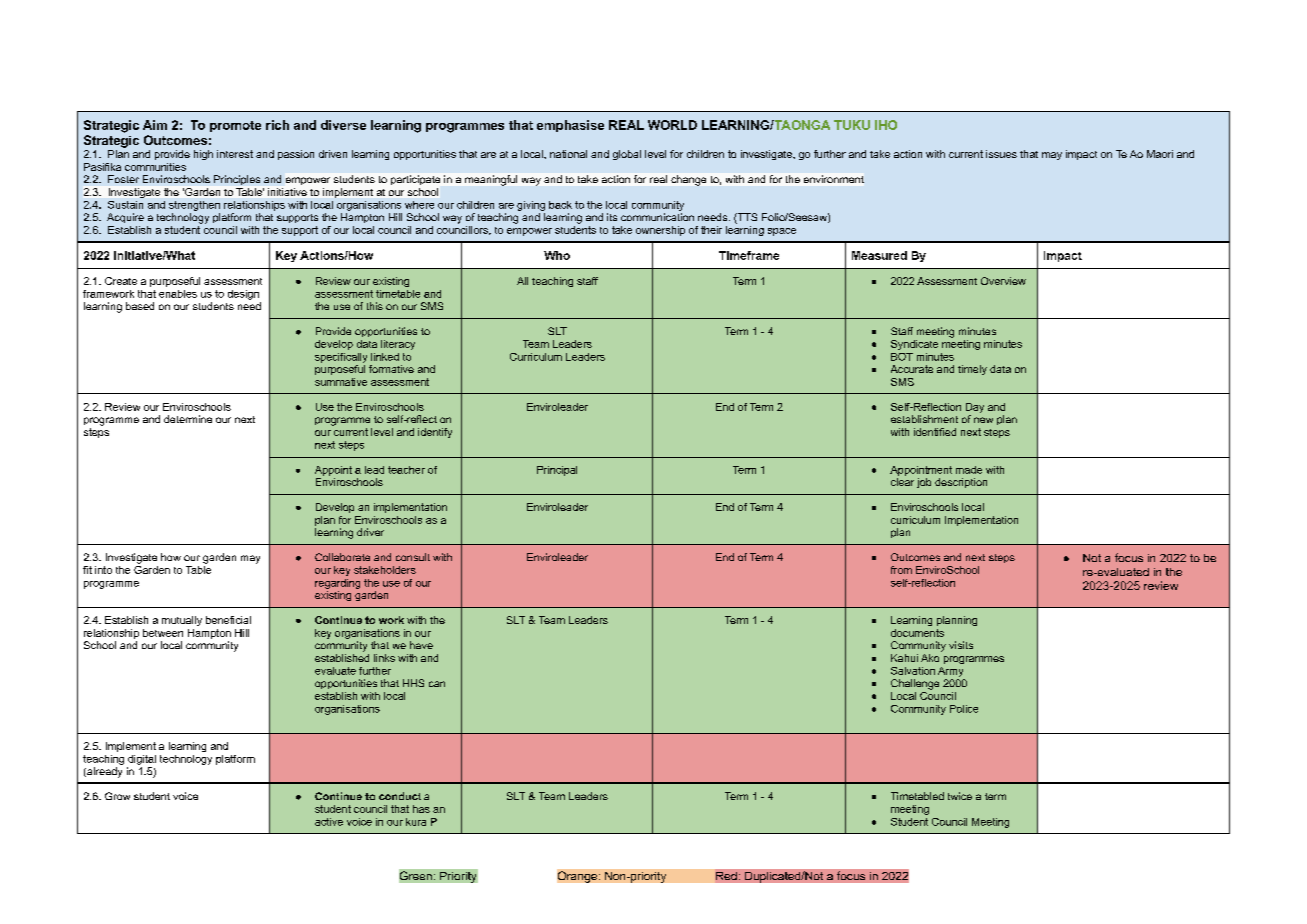 The width and height of the screenshot is (1307, 924). What do you see at coordinates (972, 370) in the screenshot?
I see `timely` at bounding box center [972, 370].
